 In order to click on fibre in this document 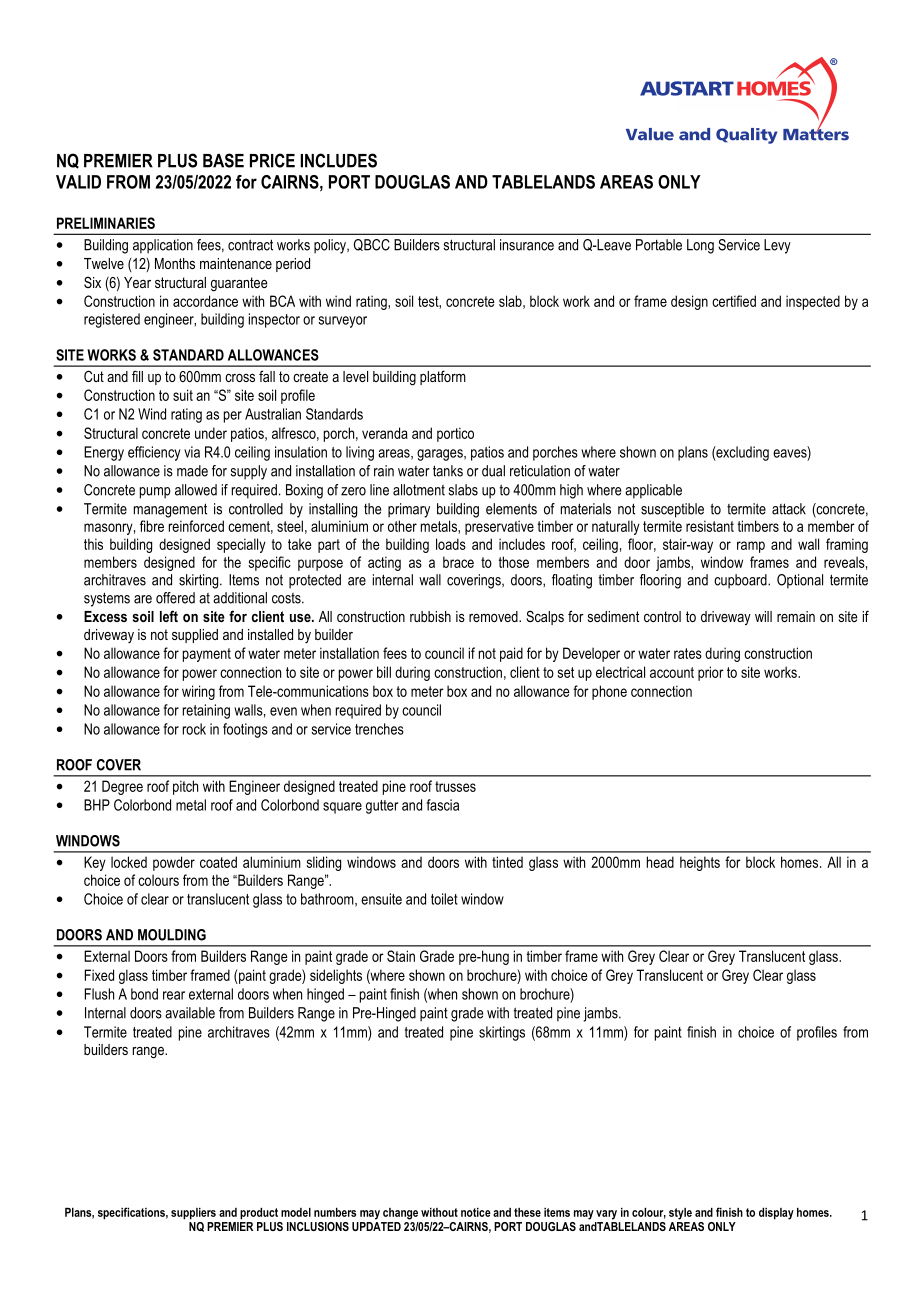, I will do `click(152, 526)`.
